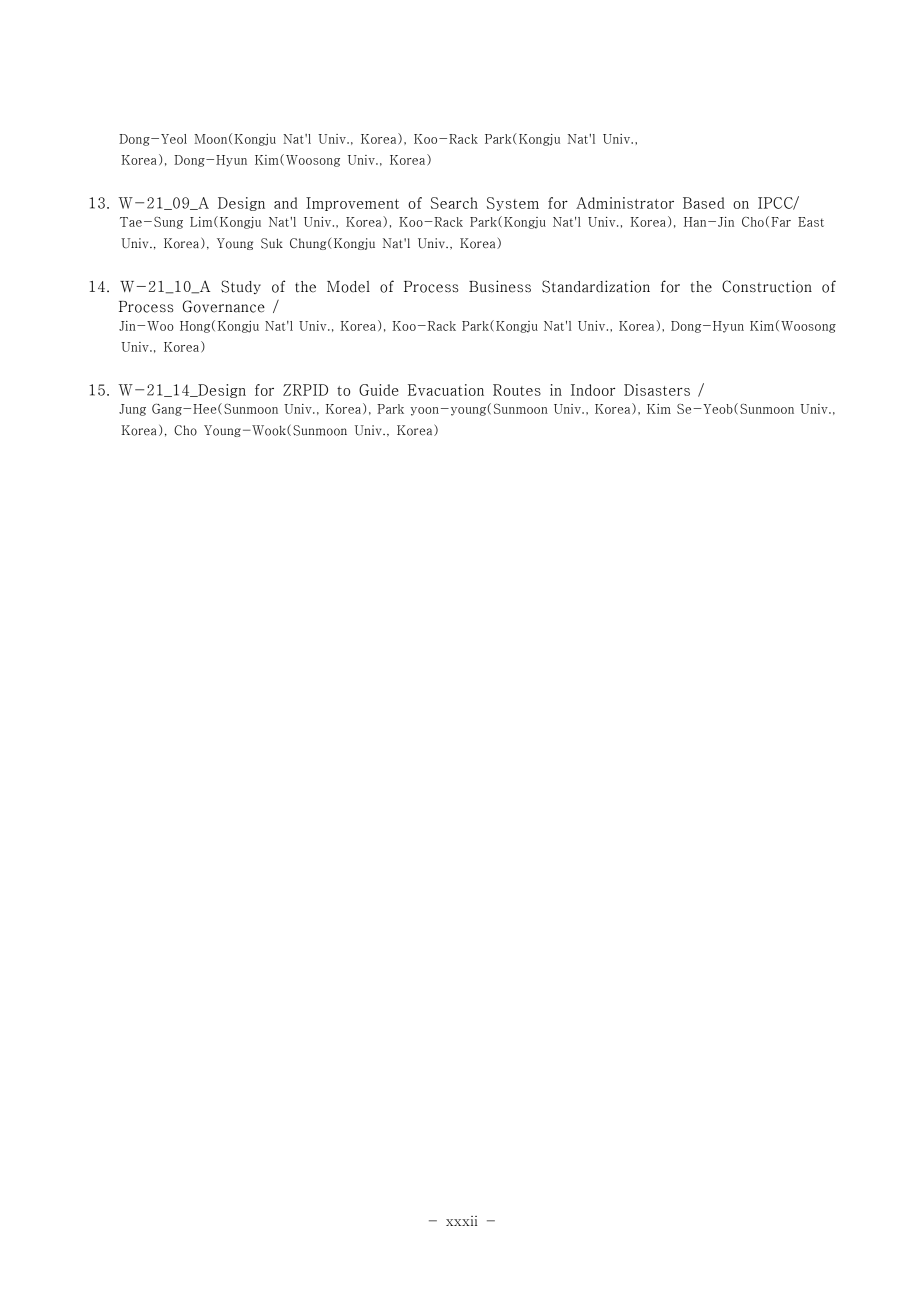 The image size is (924, 1307). I want to click on Routes, so click(517, 390).
